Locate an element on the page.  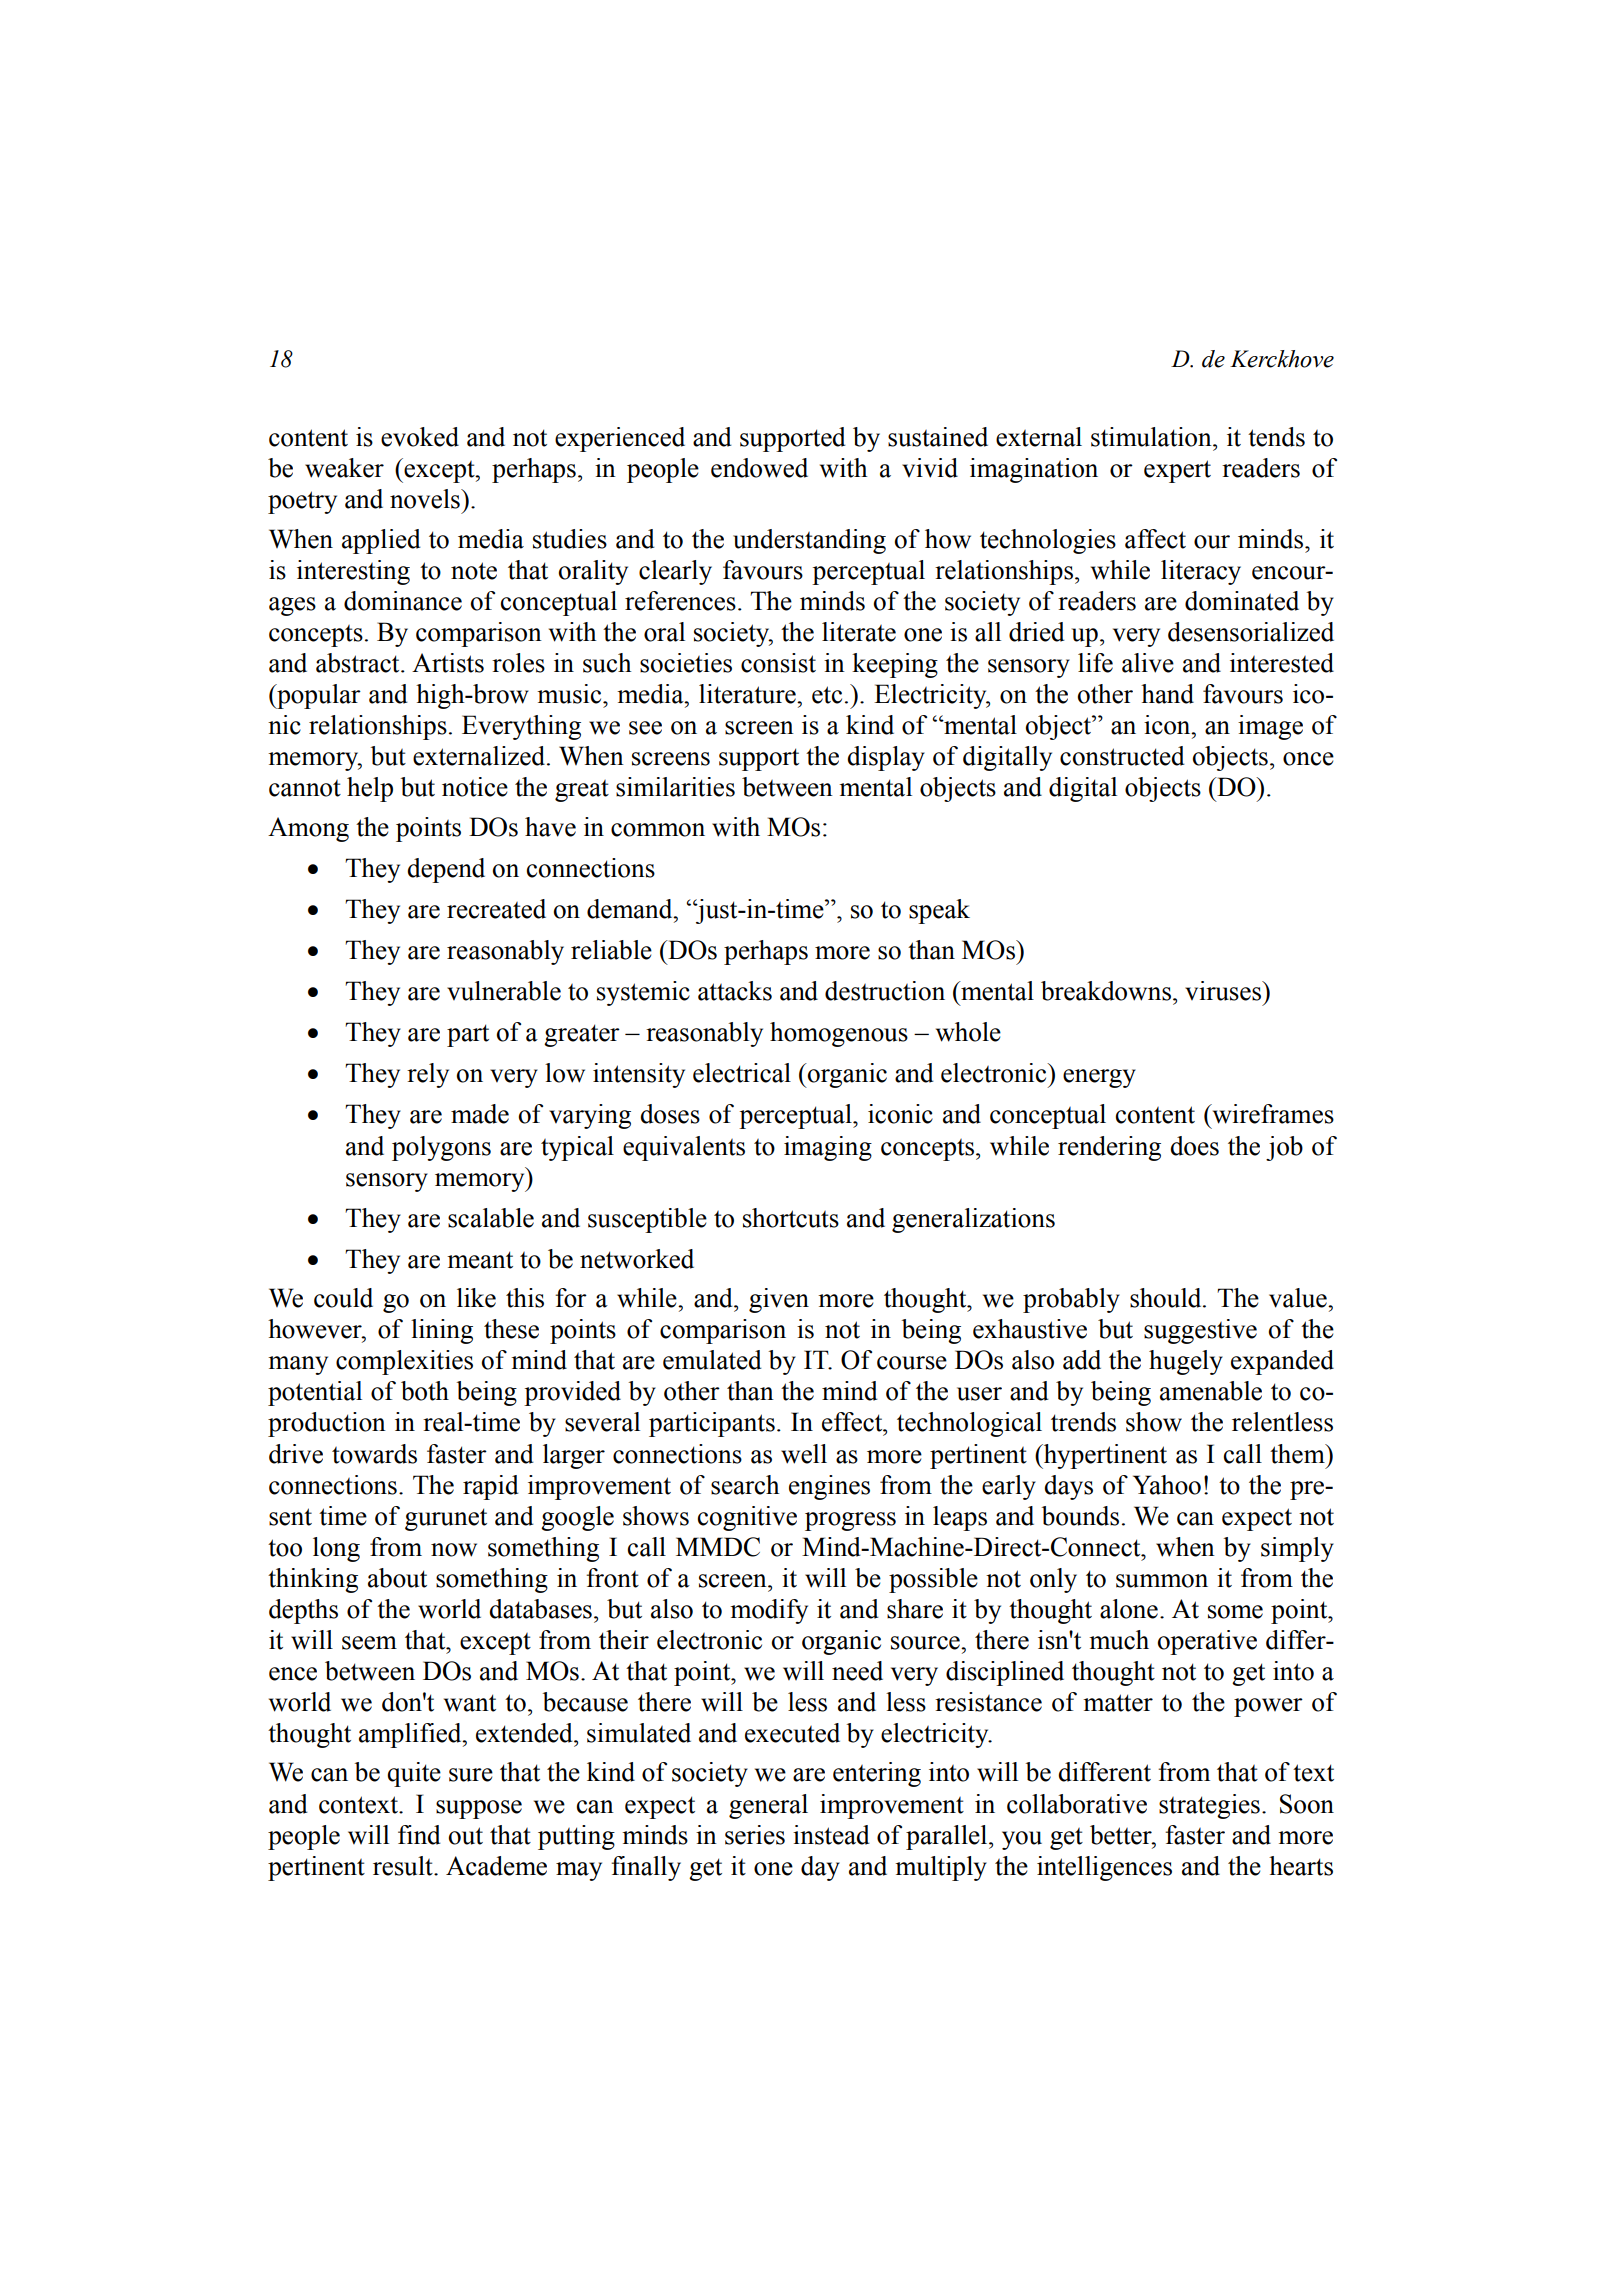
expert is located at coordinates (1177, 471).
